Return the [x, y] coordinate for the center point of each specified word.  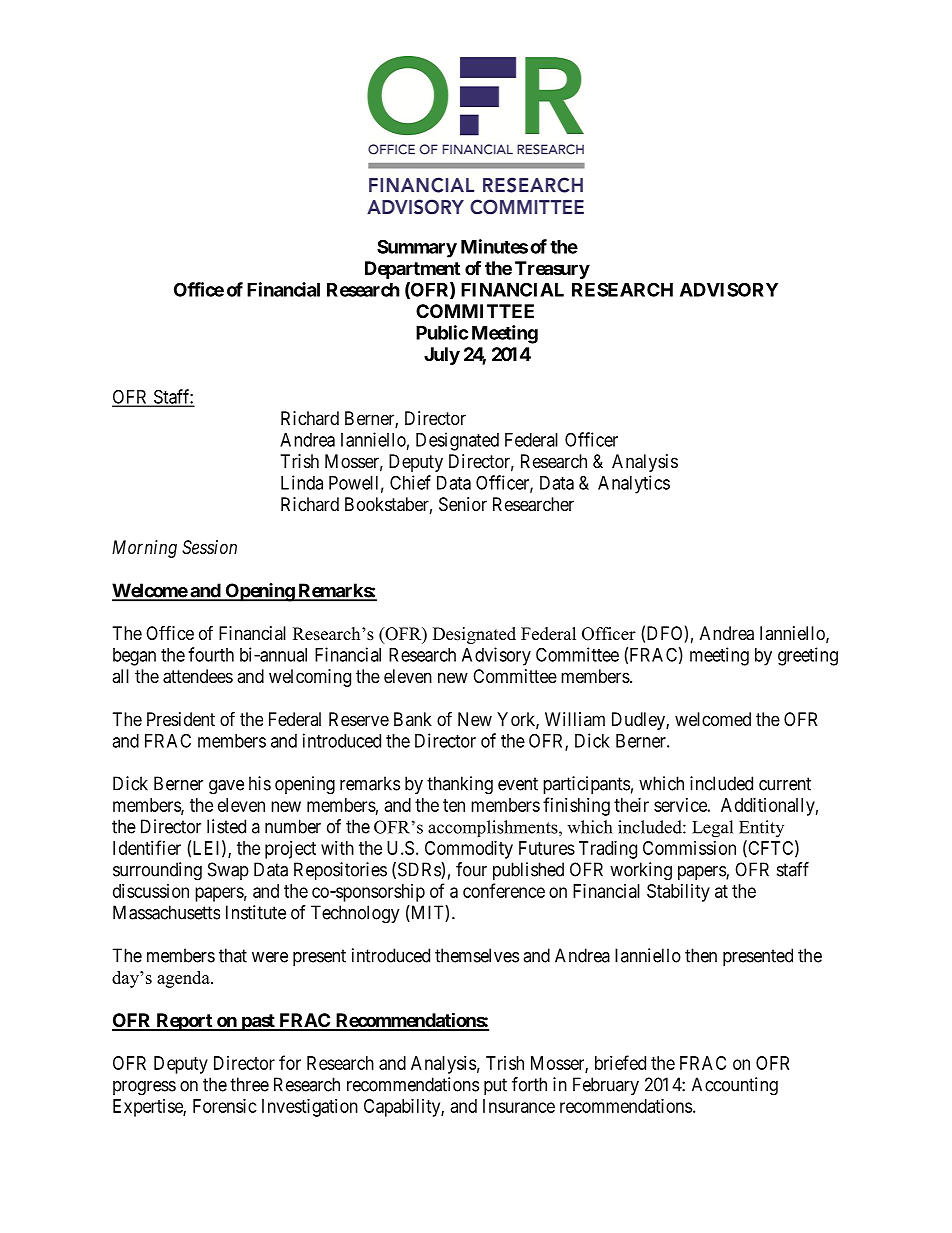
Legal [712, 829]
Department [412, 270]
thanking [460, 785]
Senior [463, 504]
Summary [417, 248]
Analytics [634, 484]
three [249, 1084]
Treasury [552, 270]
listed [226, 826]
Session [209, 547]
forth [529, 1084]
